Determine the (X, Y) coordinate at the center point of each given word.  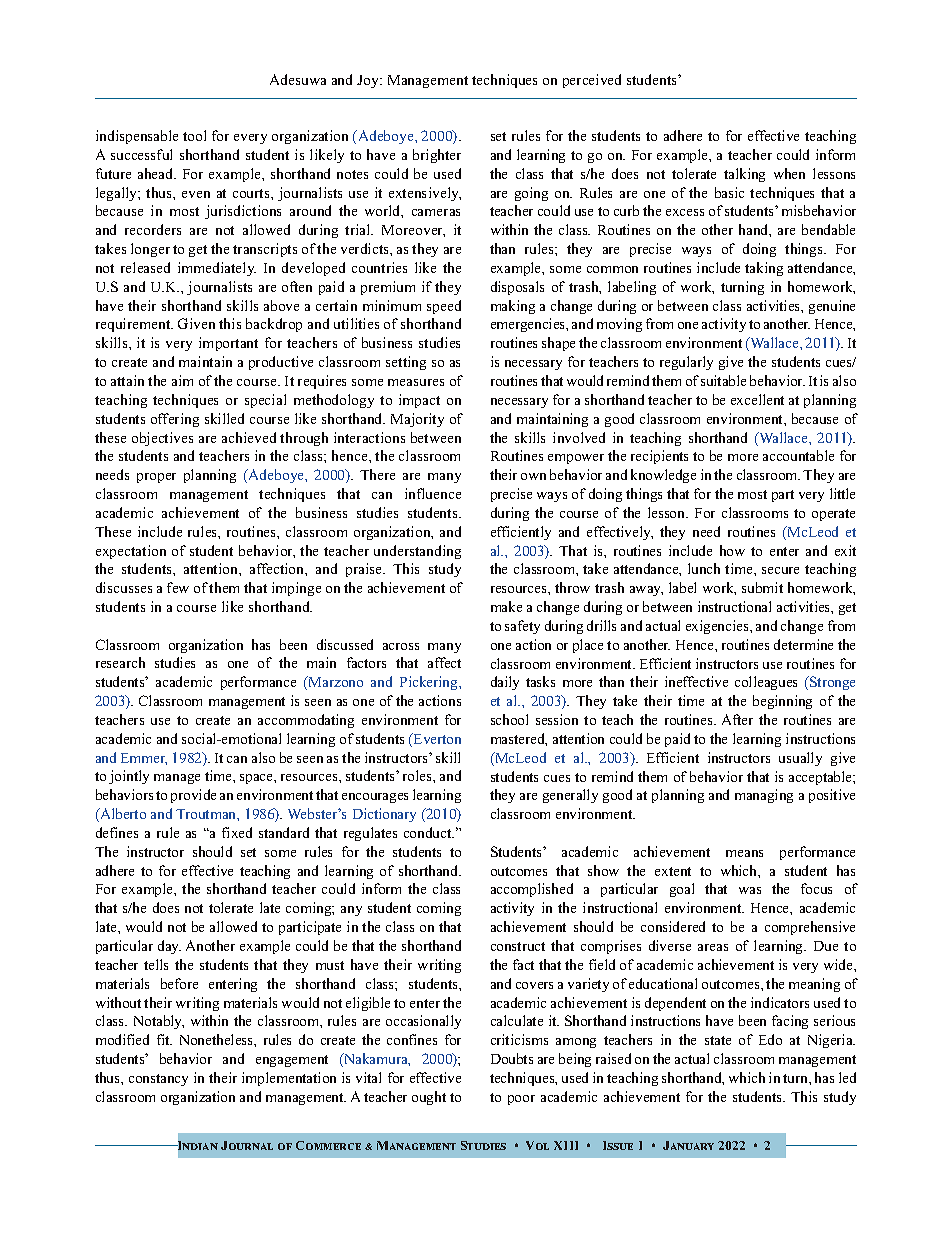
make (506, 606)
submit (762, 587)
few (178, 587)
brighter (437, 156)
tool (194, 135)
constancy (158, 1080)
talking (744, 175)
